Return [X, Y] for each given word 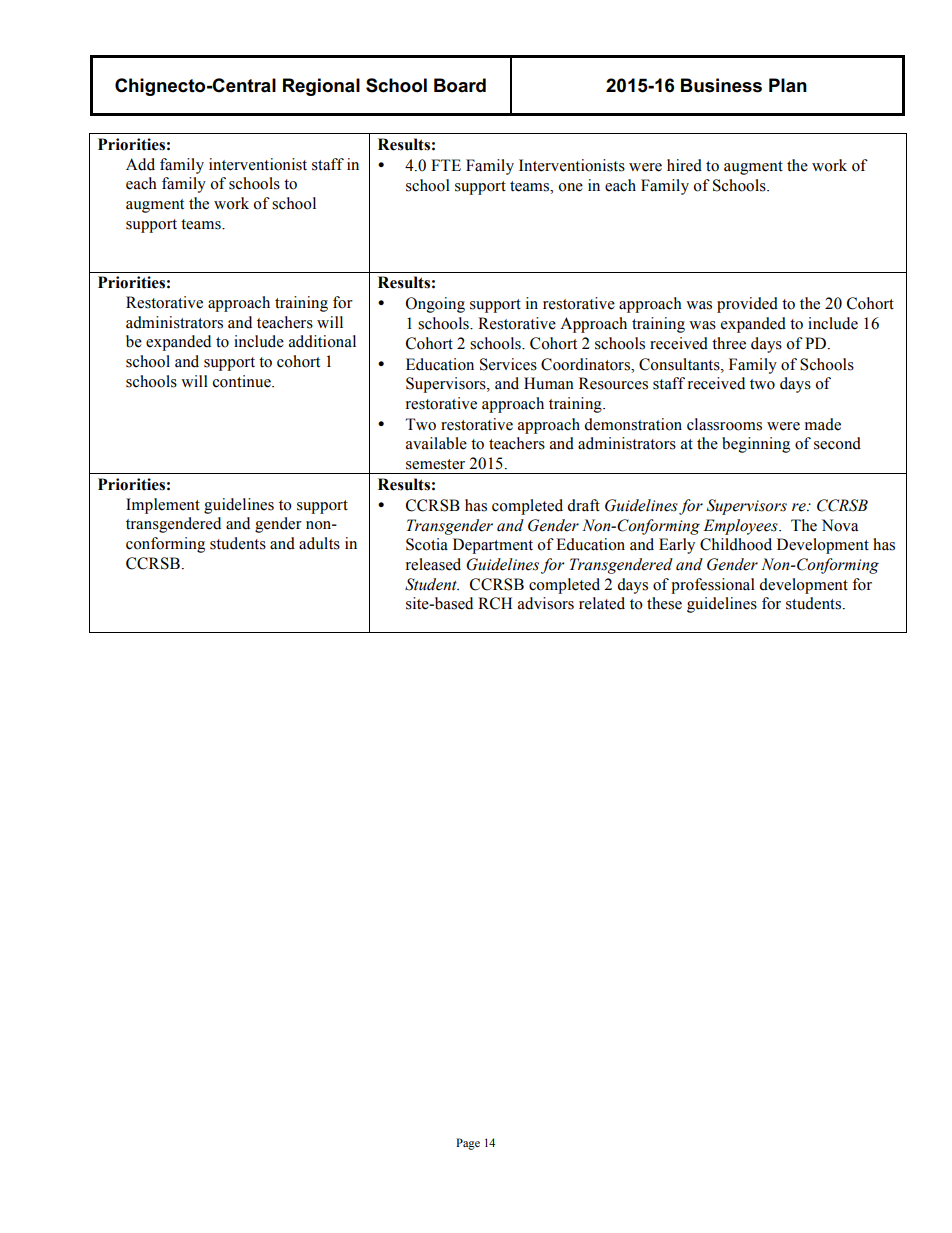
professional [713, 586]
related [602, 603]
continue [243, 381]
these [664, 603]
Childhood [736, 544]
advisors [546, 603]
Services [508, 364]
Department [493, 546]
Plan [788, 85]
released [433, 564]
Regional [321, 87]
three [729, 343]
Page [468, 1144]
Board [460, 85]
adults [319, 543]
